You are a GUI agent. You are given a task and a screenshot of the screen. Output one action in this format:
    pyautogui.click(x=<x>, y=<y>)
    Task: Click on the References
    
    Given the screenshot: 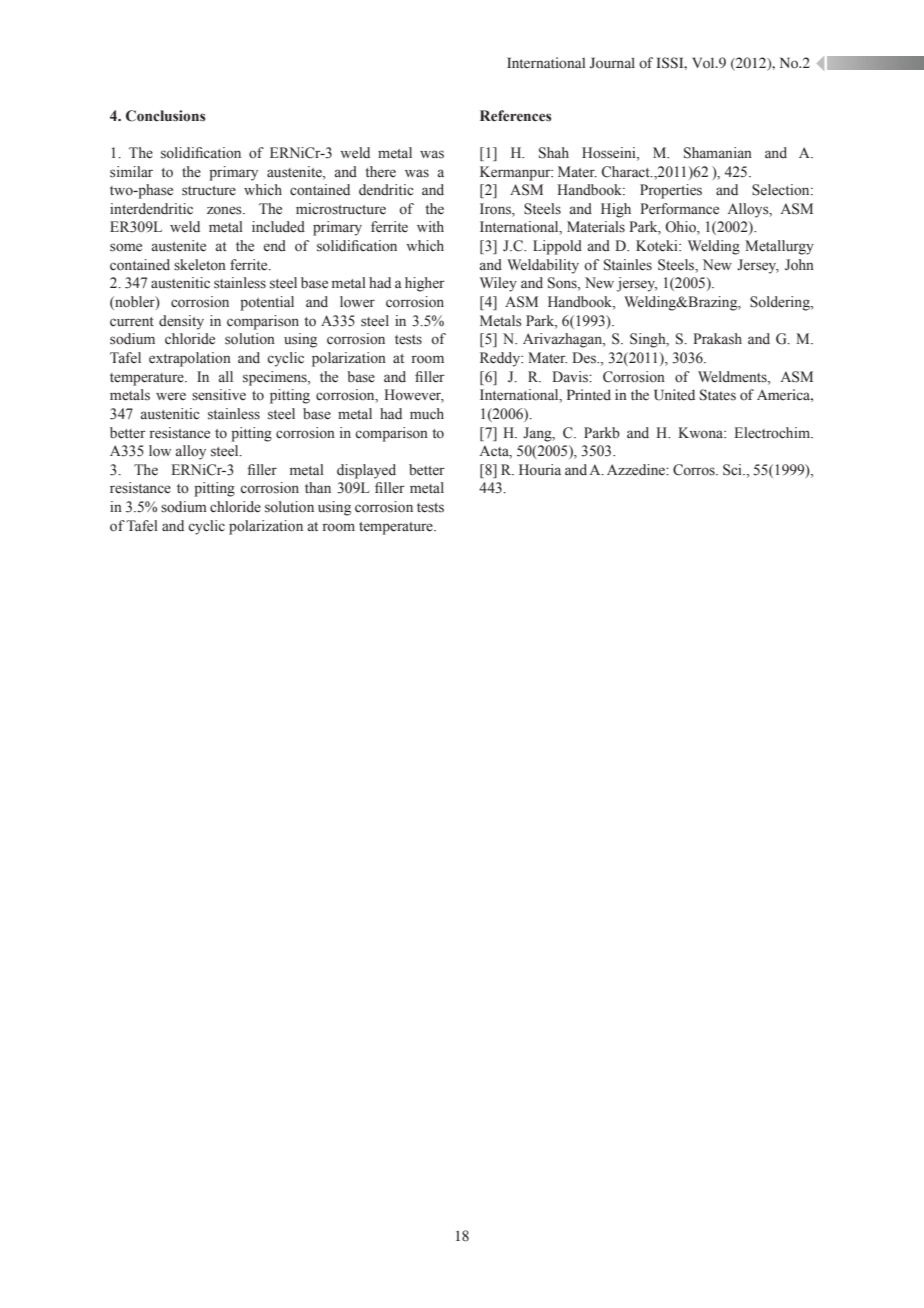 What is the action you would take?
    pyautogui.click(x=516, y=116)
